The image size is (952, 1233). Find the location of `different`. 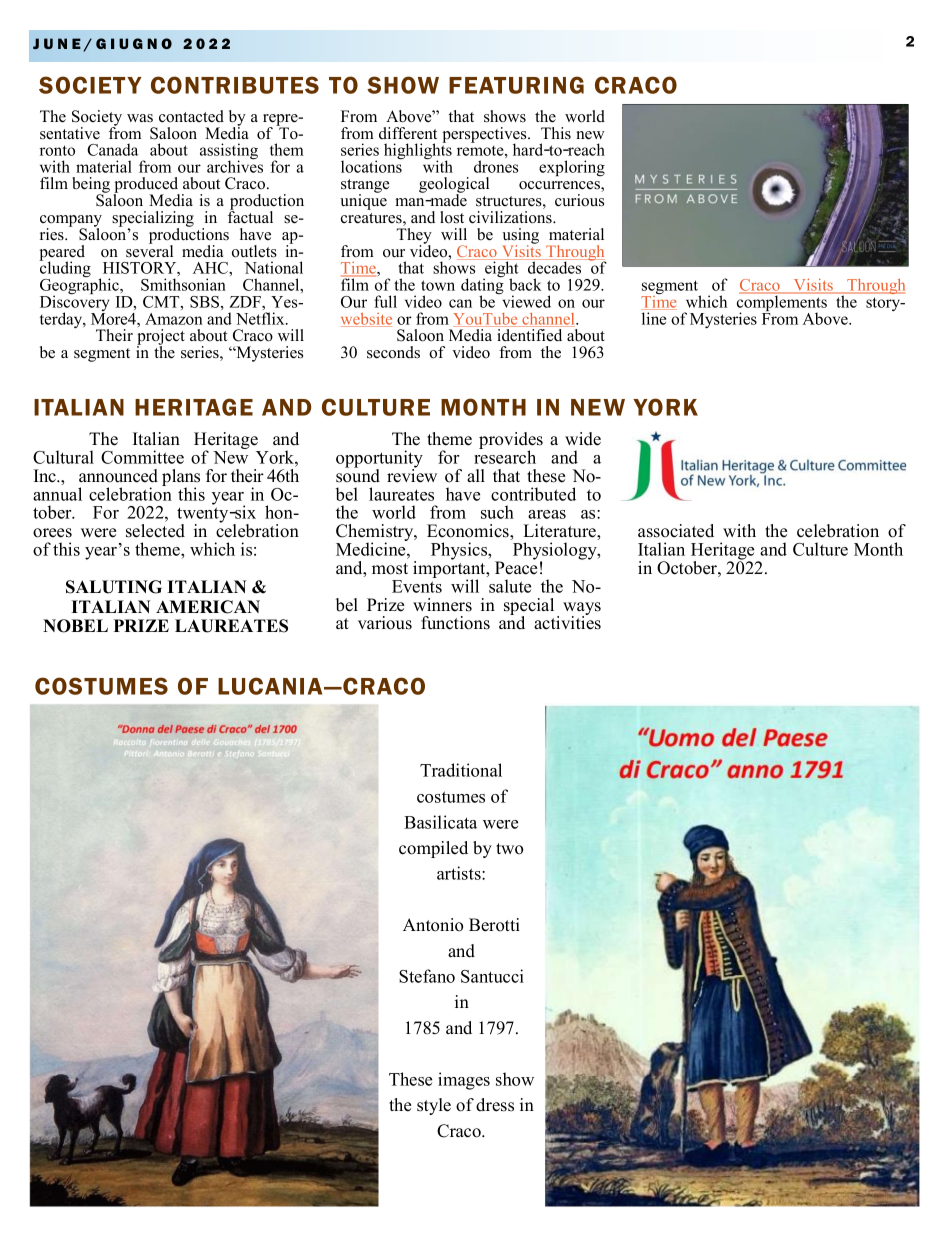

different is located at coordinates (408, 133).
